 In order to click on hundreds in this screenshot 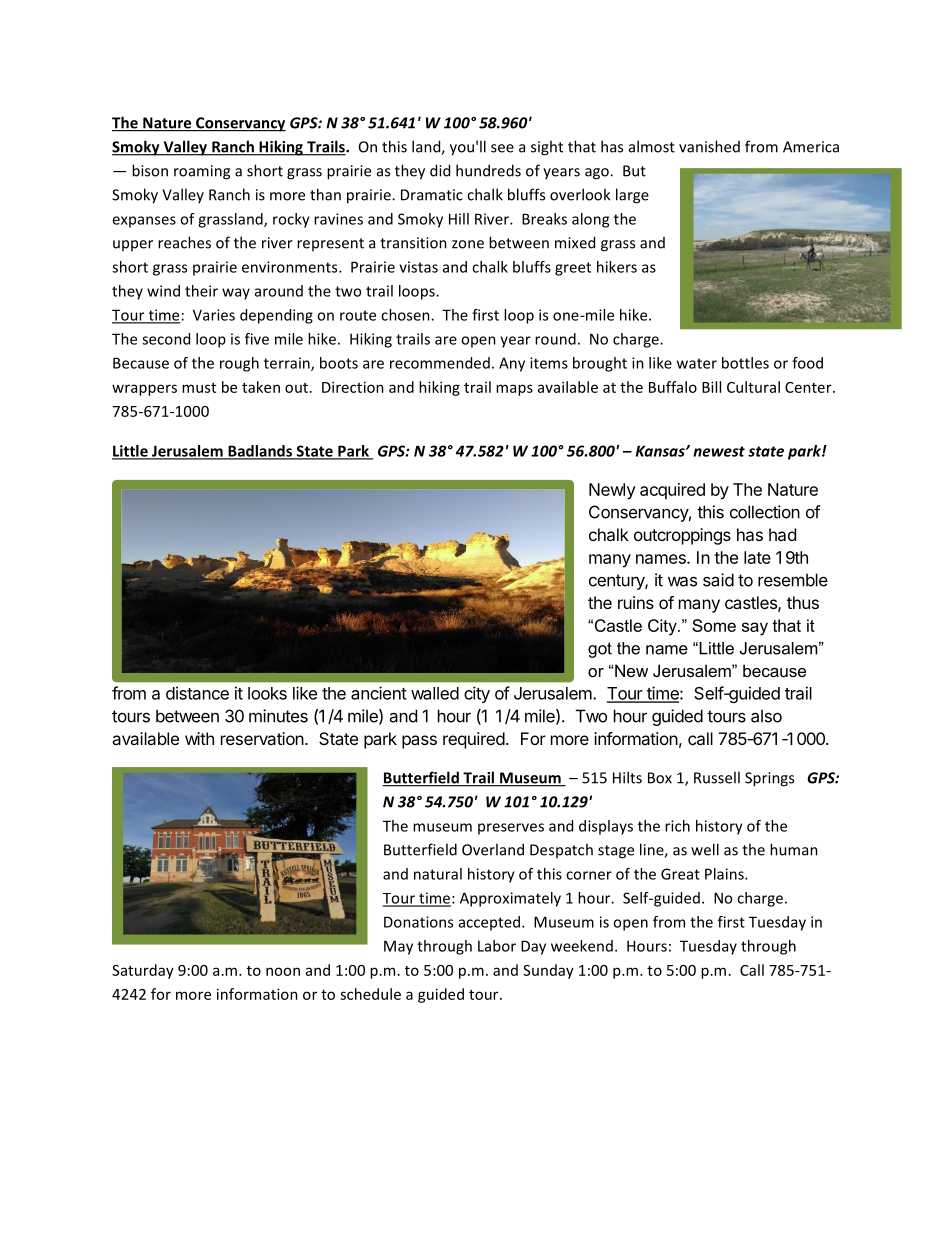, I will do `click(488, 170)`.
